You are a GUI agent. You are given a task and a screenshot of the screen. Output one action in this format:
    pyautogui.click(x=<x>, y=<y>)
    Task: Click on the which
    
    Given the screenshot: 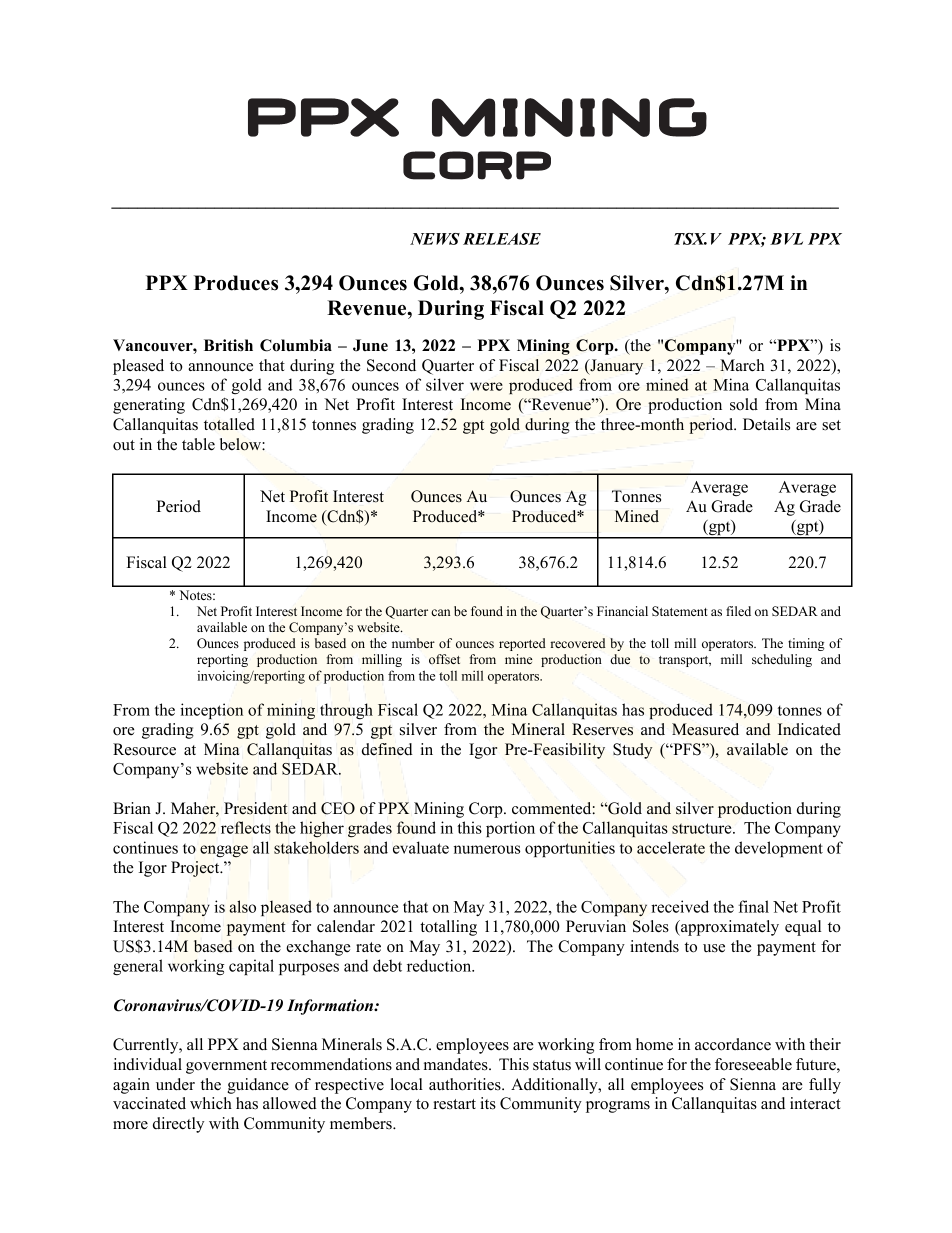 What is the action you would take?
    pyautogui.click(x=211, y=1103)
